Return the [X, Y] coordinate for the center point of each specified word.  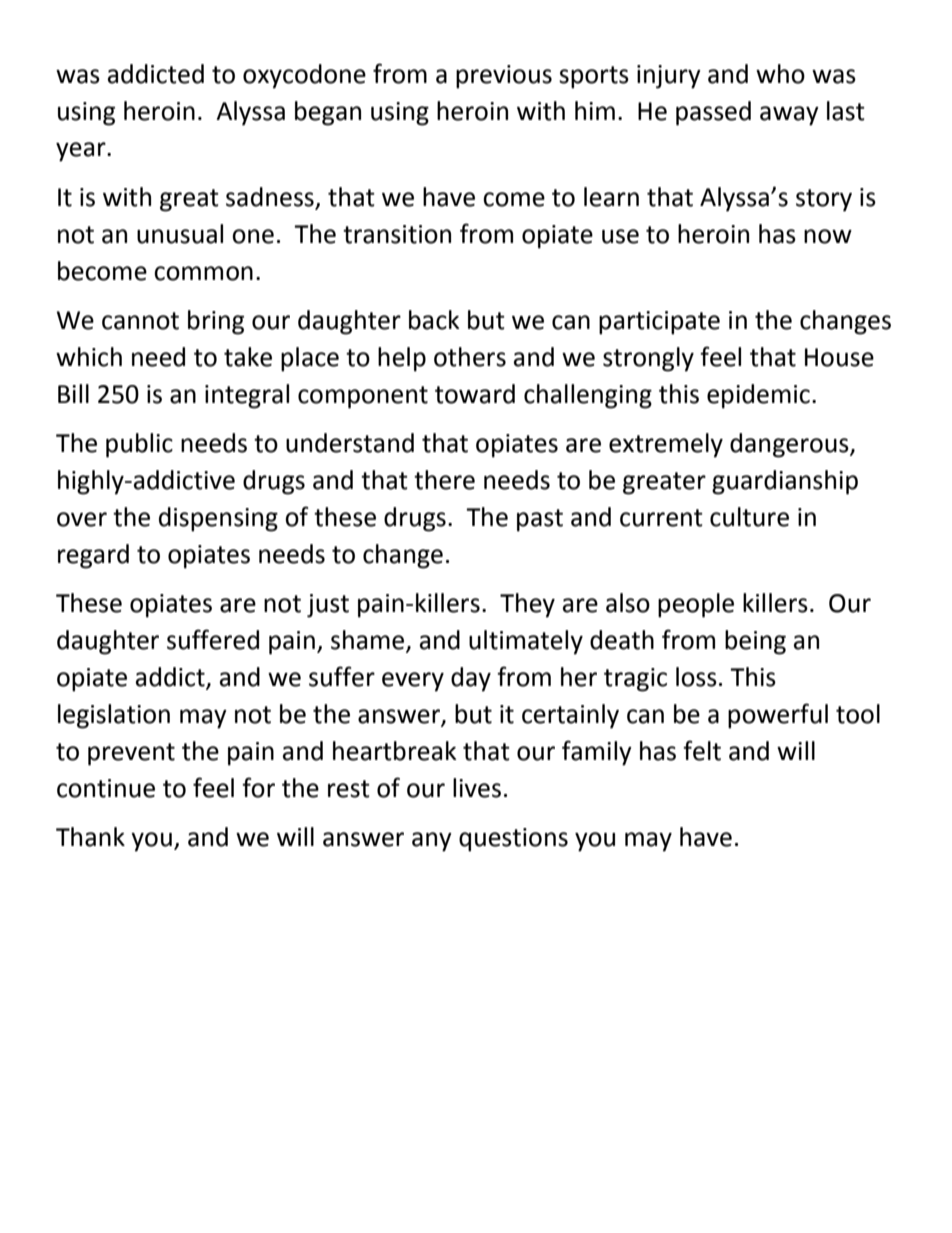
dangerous [790, 445]
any [432, 842]
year [82, 152]
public [139, 445]
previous [504, 77]
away [789, 116]
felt [702, 750]
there [444, 480]
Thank [90, 837]
